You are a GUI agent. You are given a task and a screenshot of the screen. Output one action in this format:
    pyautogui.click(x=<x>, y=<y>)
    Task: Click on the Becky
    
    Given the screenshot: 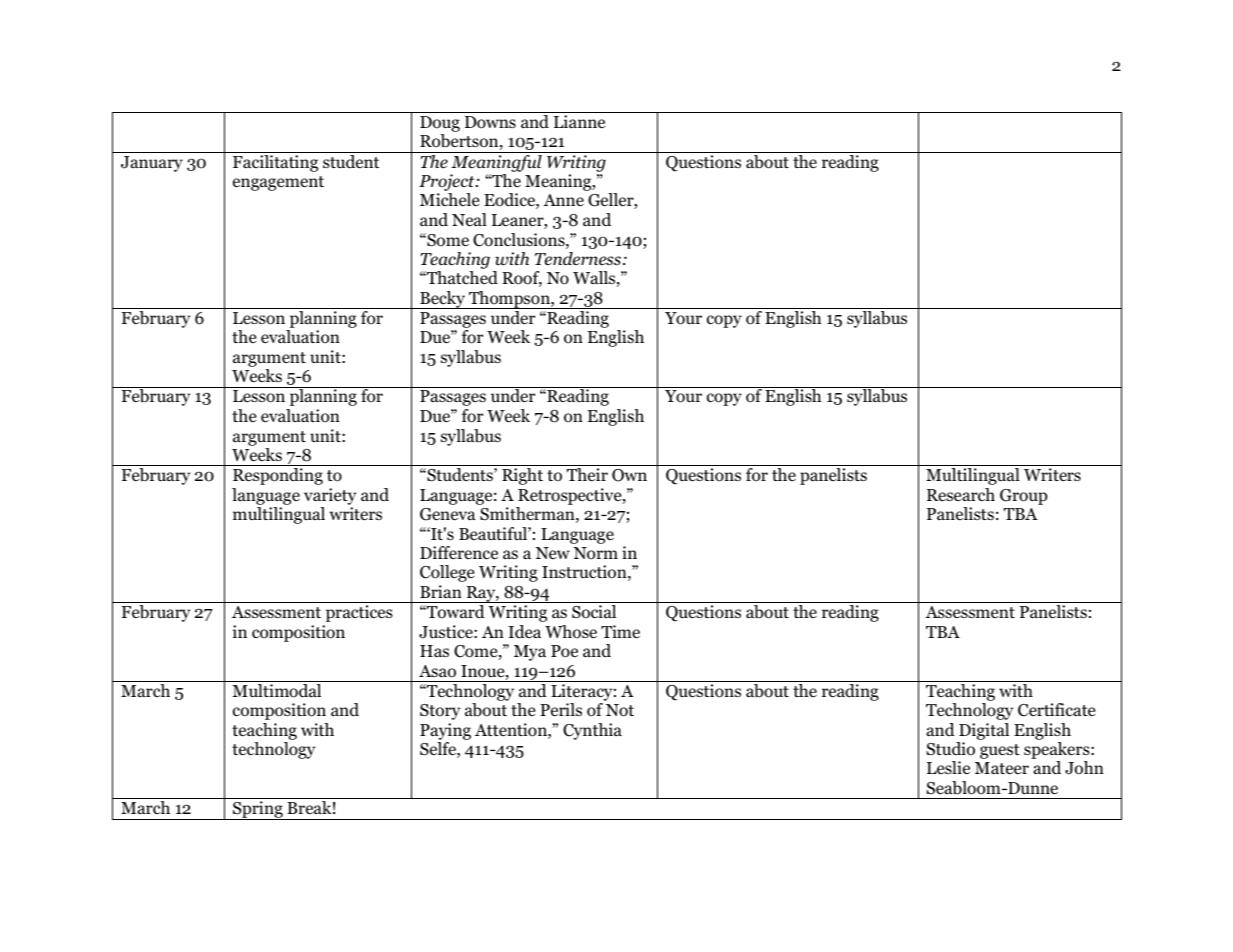 What is the action you would take?
    pyautogui.click(x=442, y=300)
